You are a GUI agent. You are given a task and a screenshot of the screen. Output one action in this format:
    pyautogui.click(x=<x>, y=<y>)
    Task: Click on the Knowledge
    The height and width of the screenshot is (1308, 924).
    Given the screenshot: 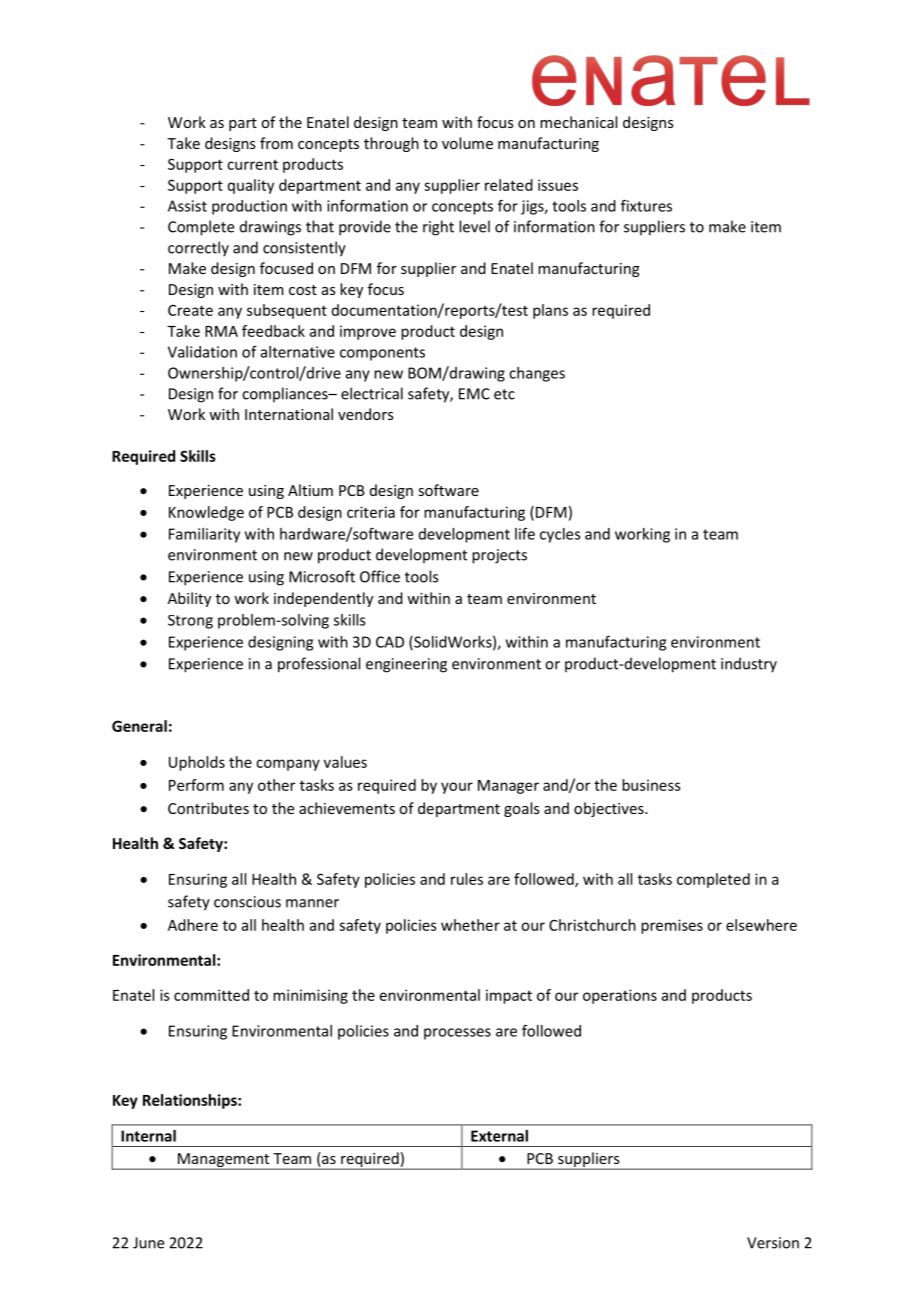 What is the action you would take?
    pyautogui.click(x=206, y=513)
